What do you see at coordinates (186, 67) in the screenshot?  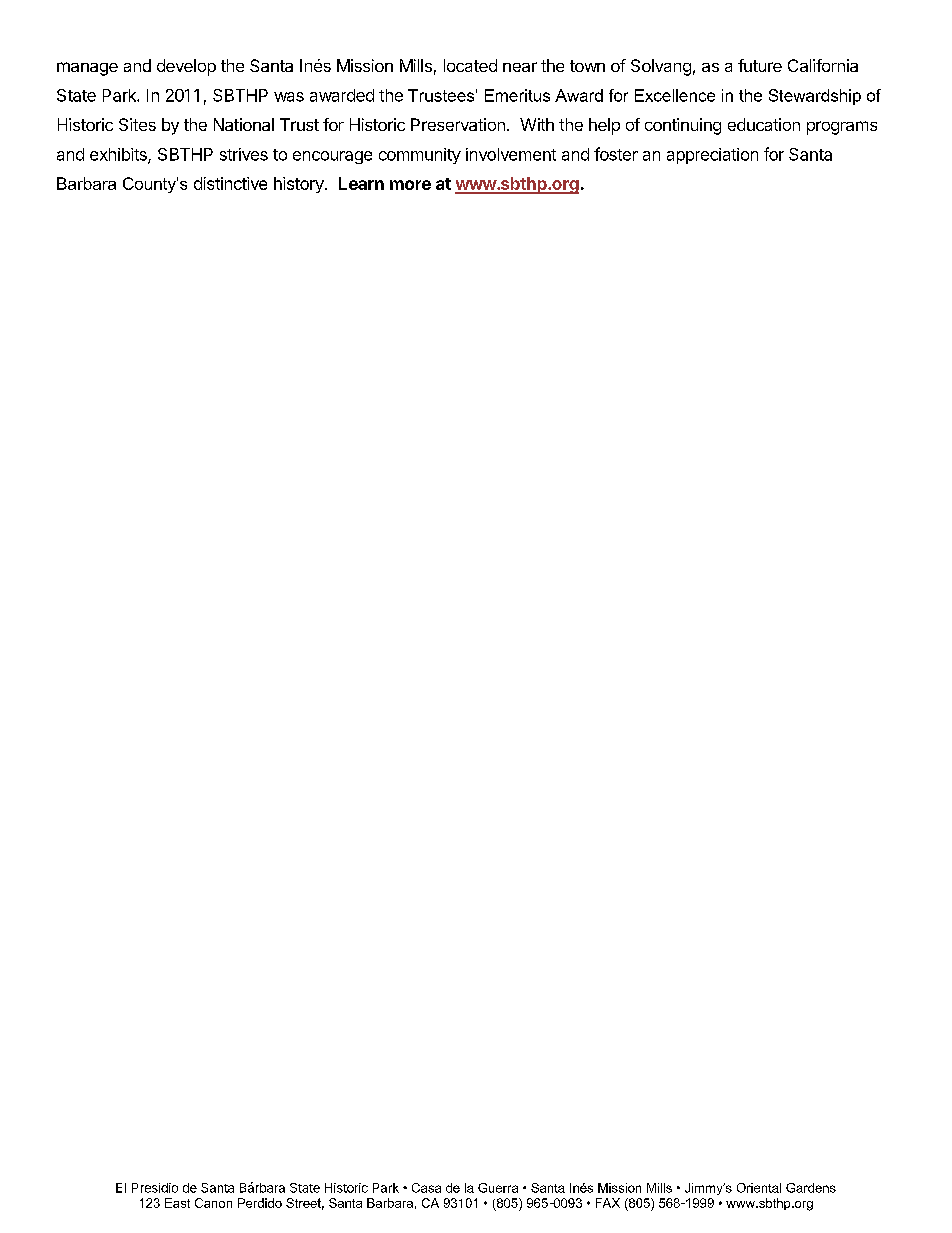 I see `develop` at bounding box center [186, 67].
